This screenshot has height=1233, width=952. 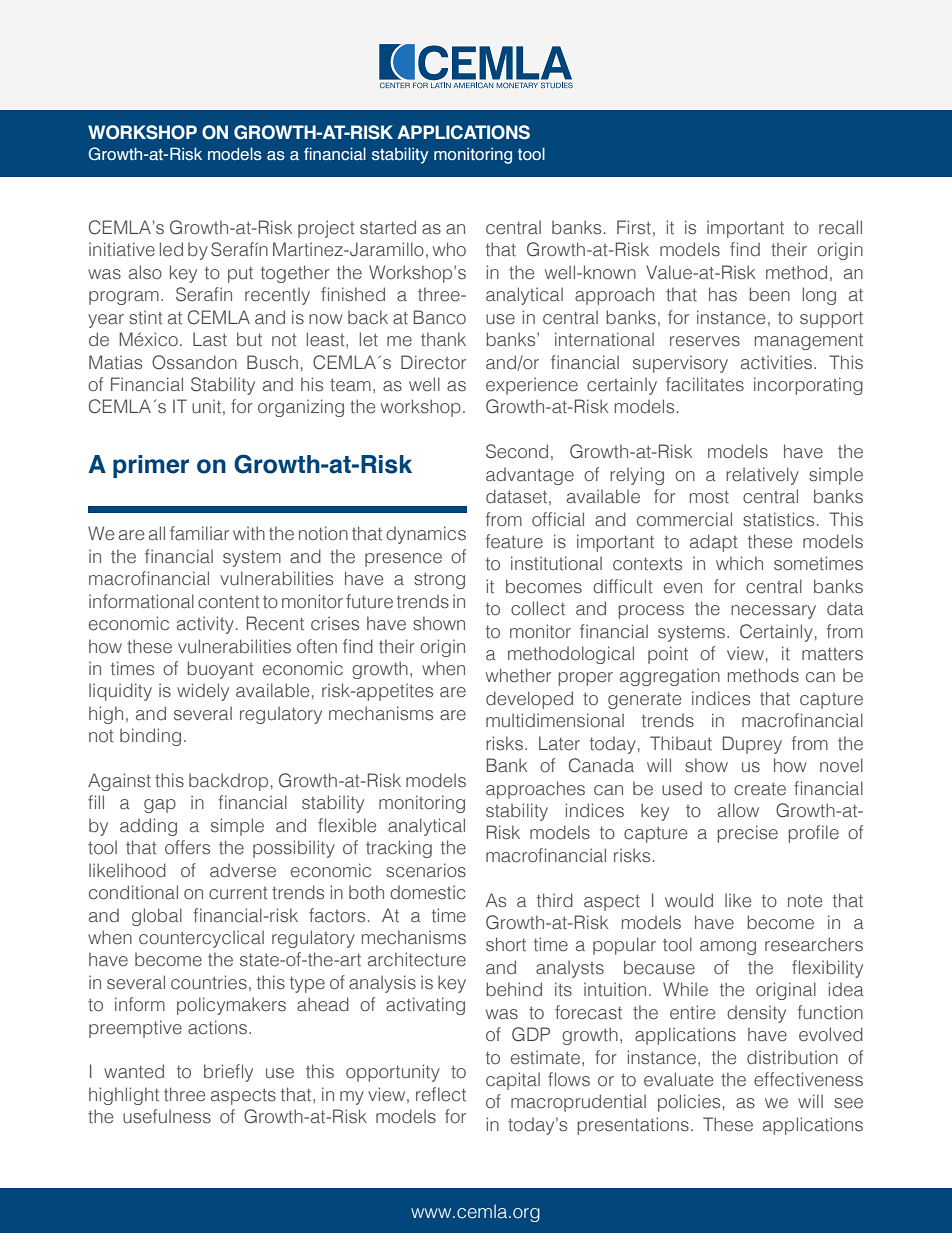 What do you see at coordinates (518, 675) in the screenshot?
I see `whether` at bounding box center [518, 675].
